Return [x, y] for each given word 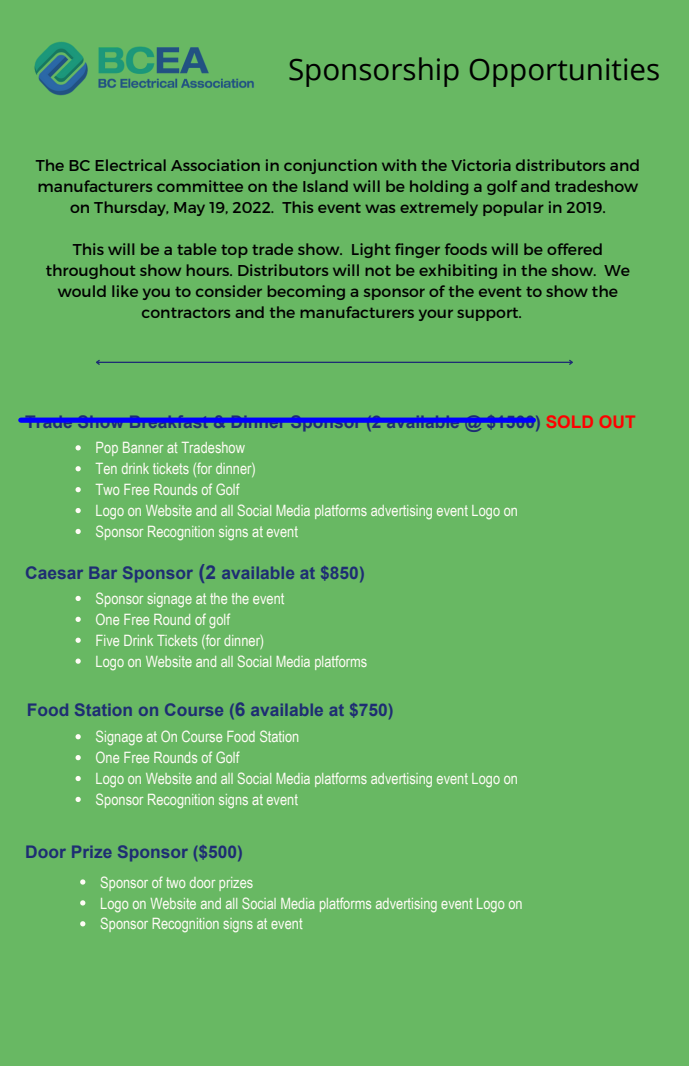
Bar [103, 573]
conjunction [330, 166]
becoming [306, 292]
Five [107, 640]
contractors [186, 313]
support [489, 314]
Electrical [131, 165]
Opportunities [564, 72]
